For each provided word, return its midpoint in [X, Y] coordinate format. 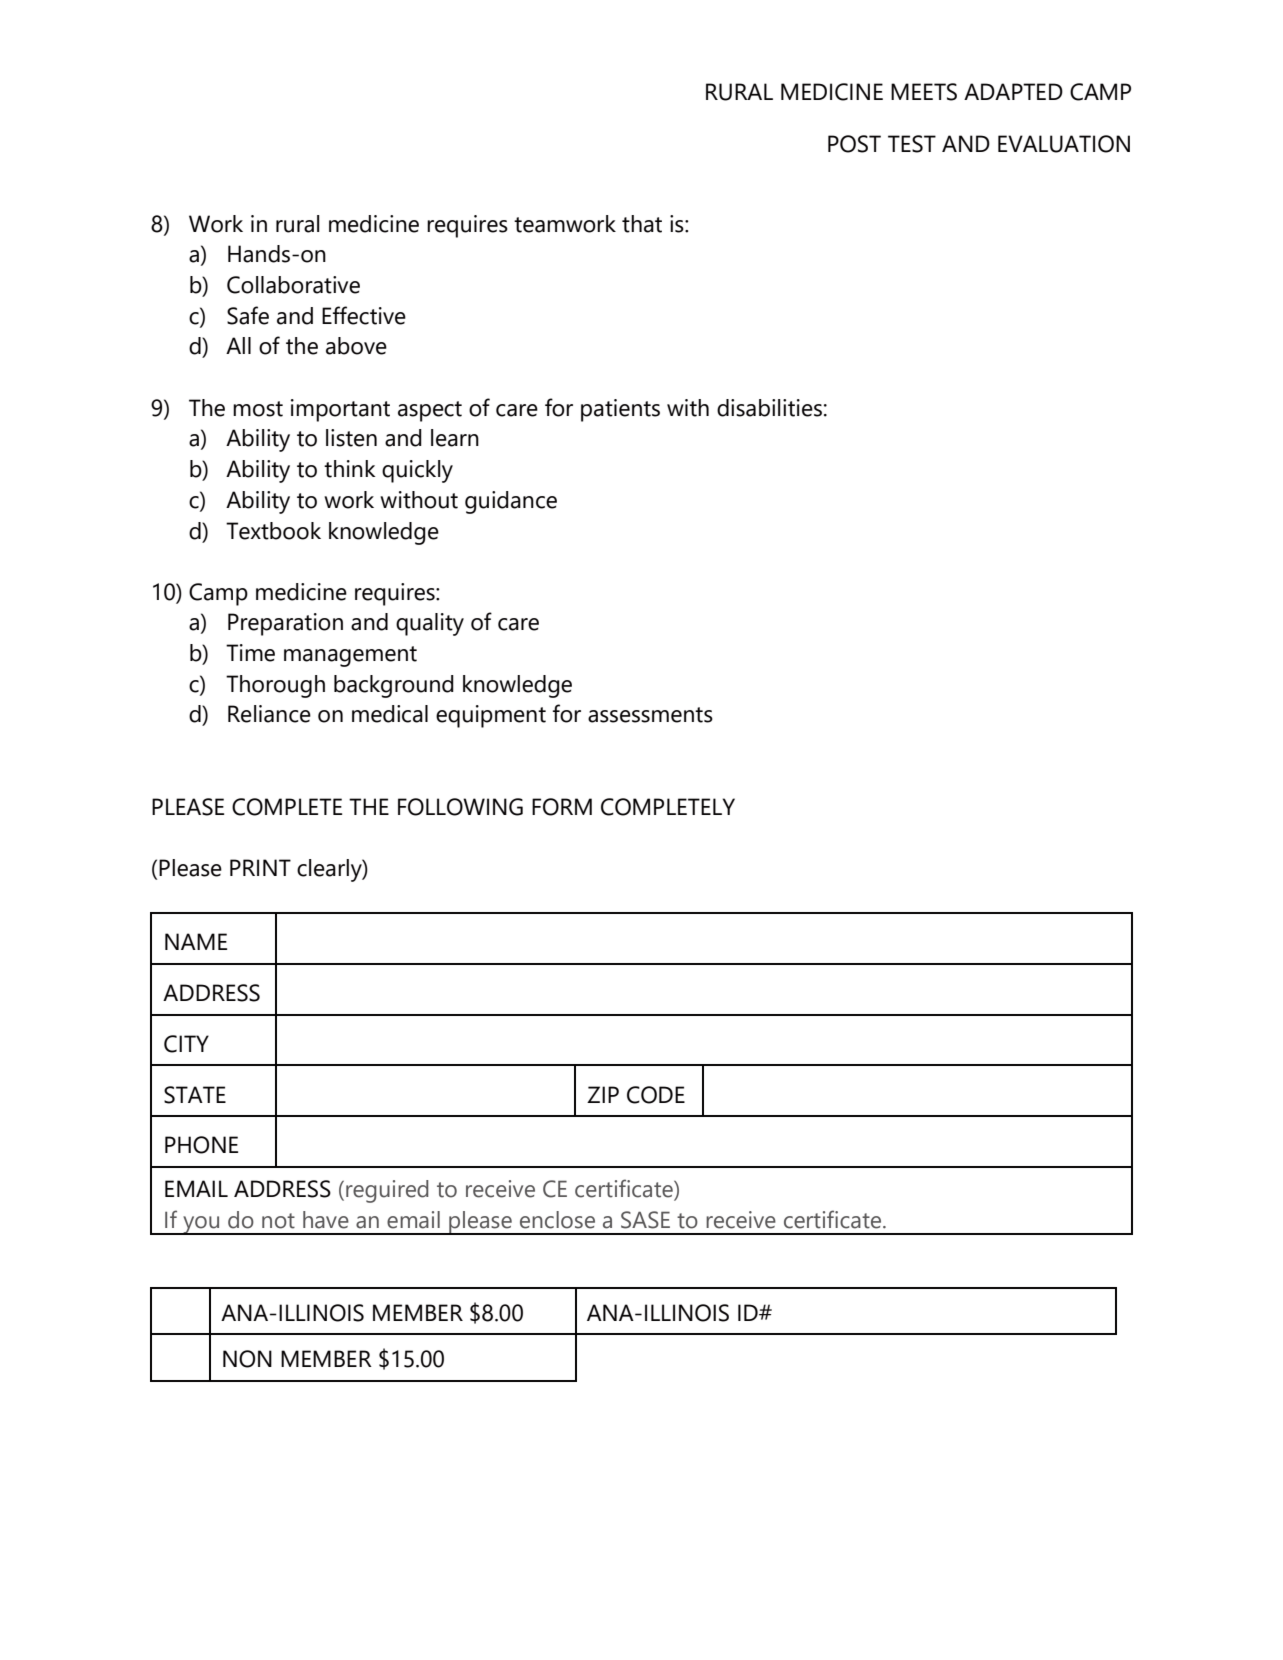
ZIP [603, 1094]
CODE [656, 1095]
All [238, 345]
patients [620, 410]
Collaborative [293, 285]
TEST [912, 144]
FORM [562, 807]
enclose [557, 1220]
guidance [511, 502]
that [642, 224]
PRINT [260, 867]
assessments [650, 715]
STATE [195, 1095]
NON [247, 1359]
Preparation [285, 624]
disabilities [769, 408]
